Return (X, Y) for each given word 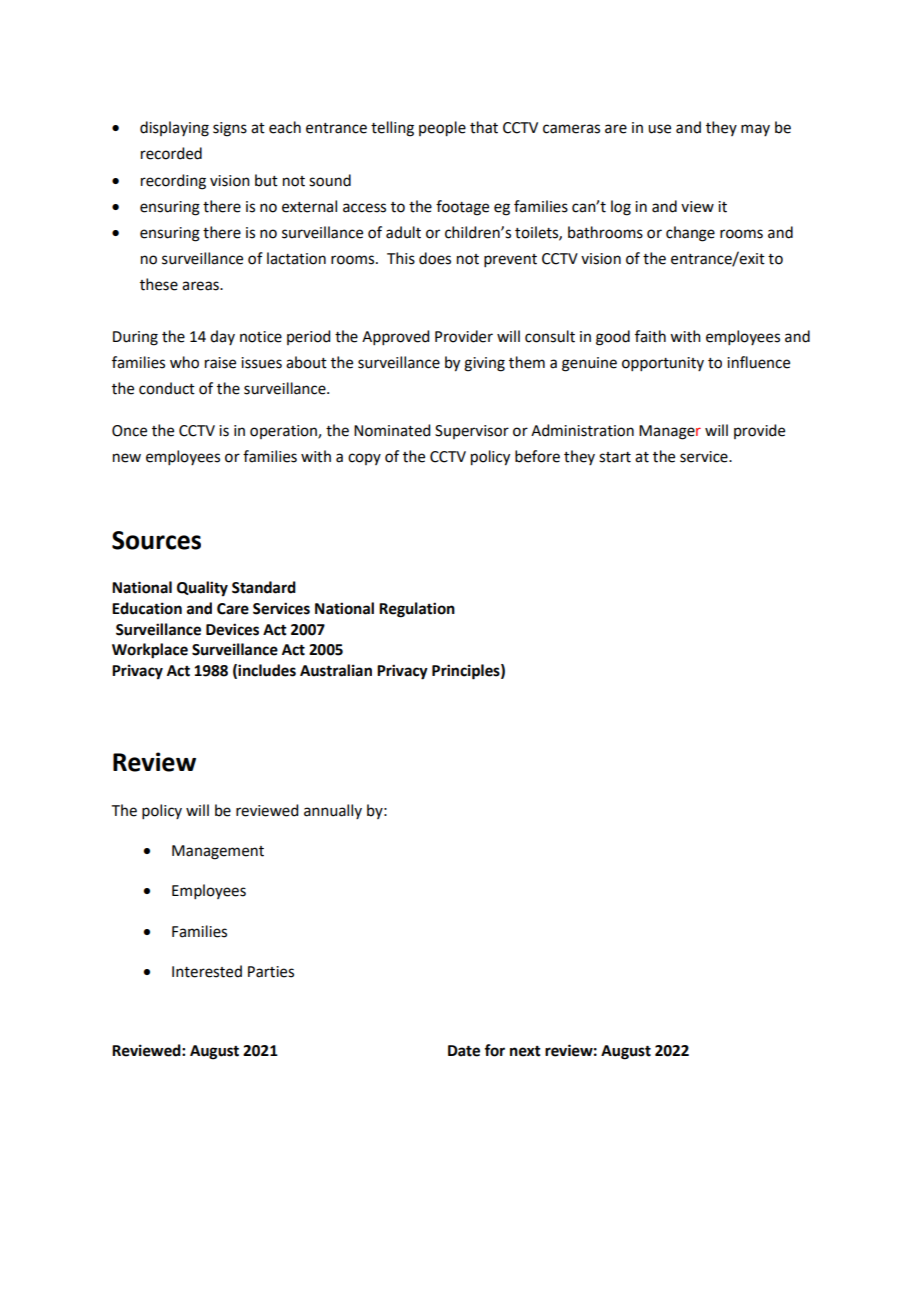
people (442, 129)
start (615, 457)
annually (333, 811)
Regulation (417, 610)
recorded (171, 153)
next (525, 1051)
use (659, 129)
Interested (207, 971)
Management (218, 852)
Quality (202, 589)
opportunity (663, 364)
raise (220, 363)
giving (484, 364)
